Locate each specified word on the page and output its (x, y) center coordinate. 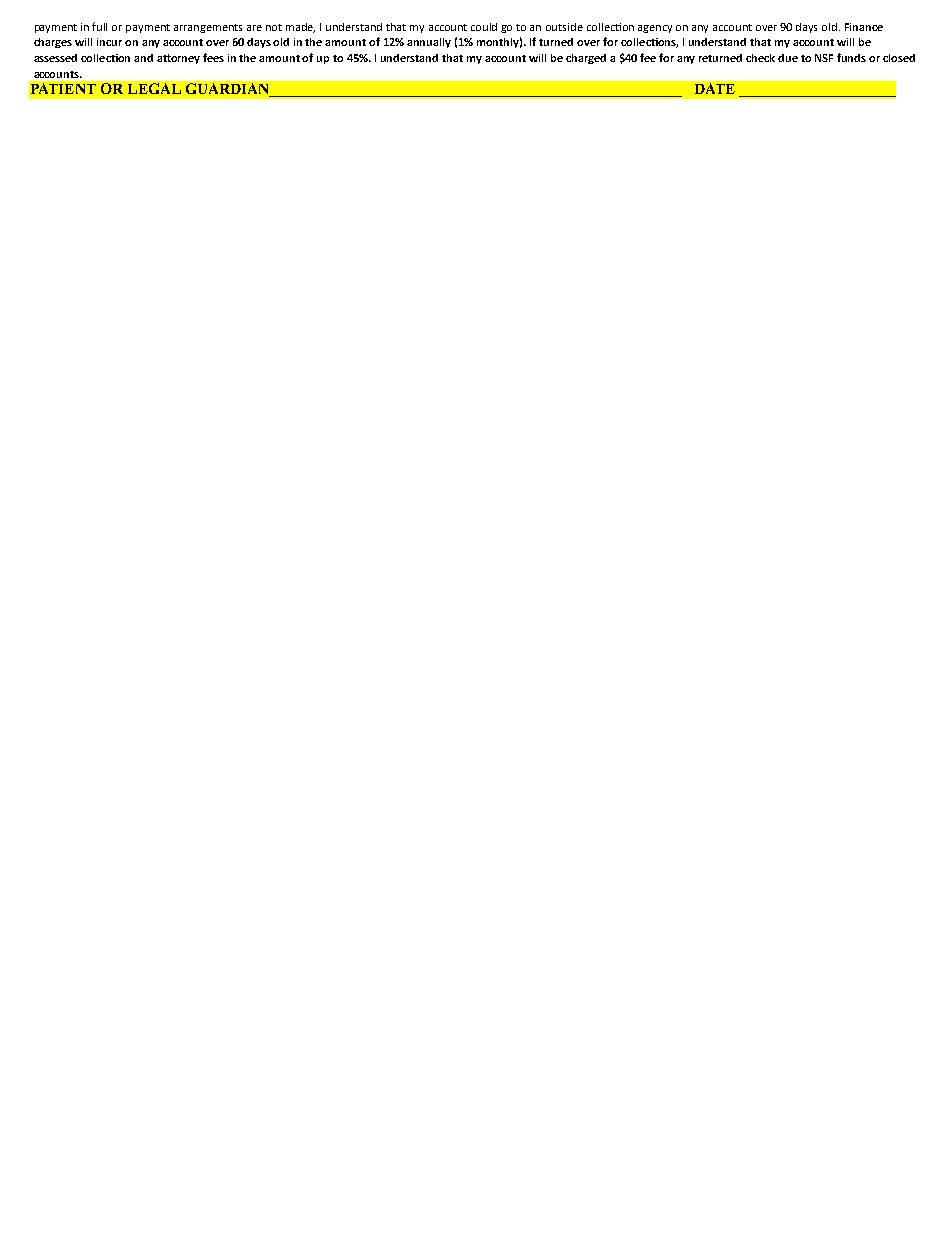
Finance (864, 27)
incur (109, 42)
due (788, 58)
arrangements (208, 28)
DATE (715, 88)
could (484, 27)
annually (429, 43)
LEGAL (154, 88)
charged (586, 59)
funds (851, 57)
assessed (55, 58)
